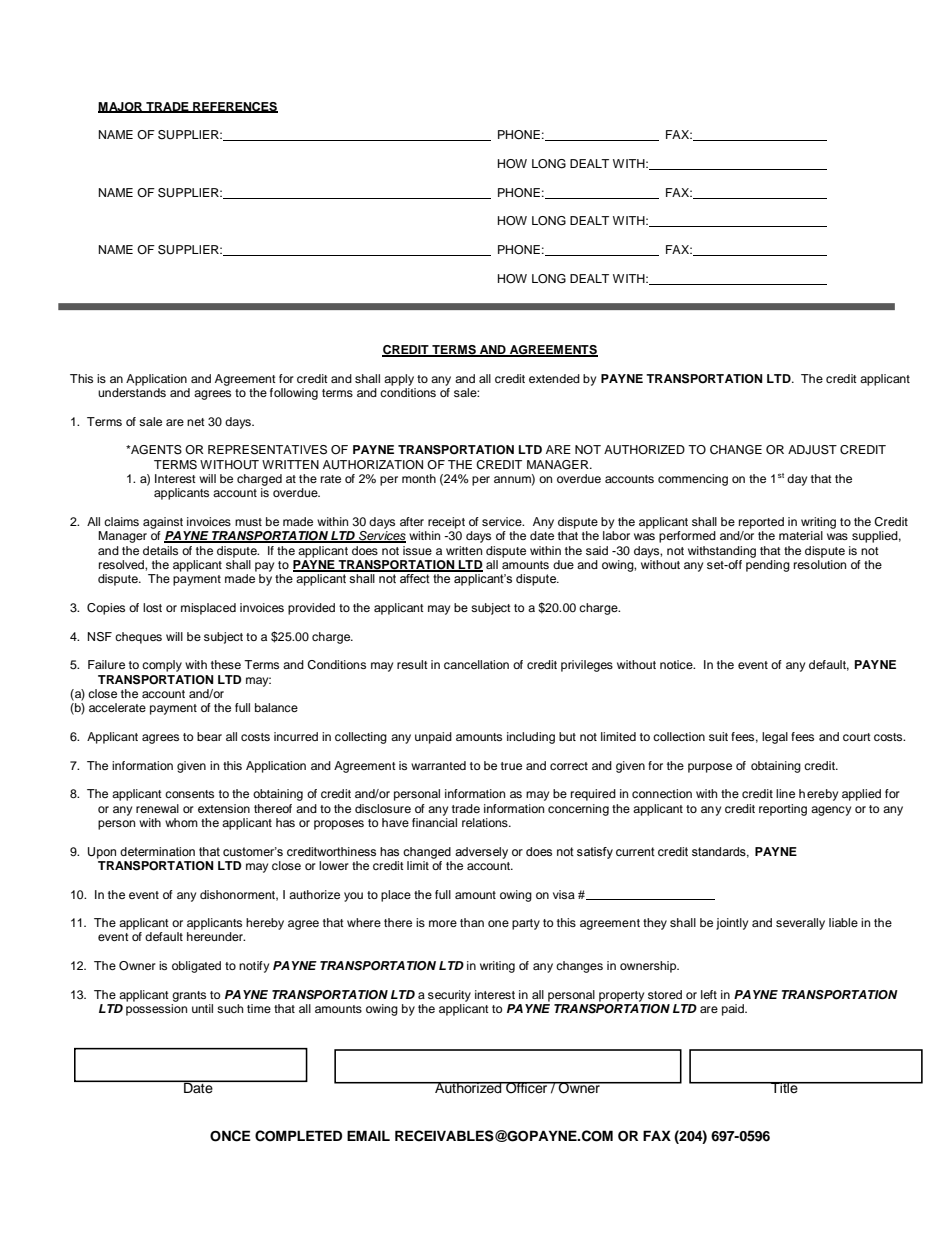  What do you see at coordinates (472, 922) in the image?
I see `than` at bounding box center [472, 922].
